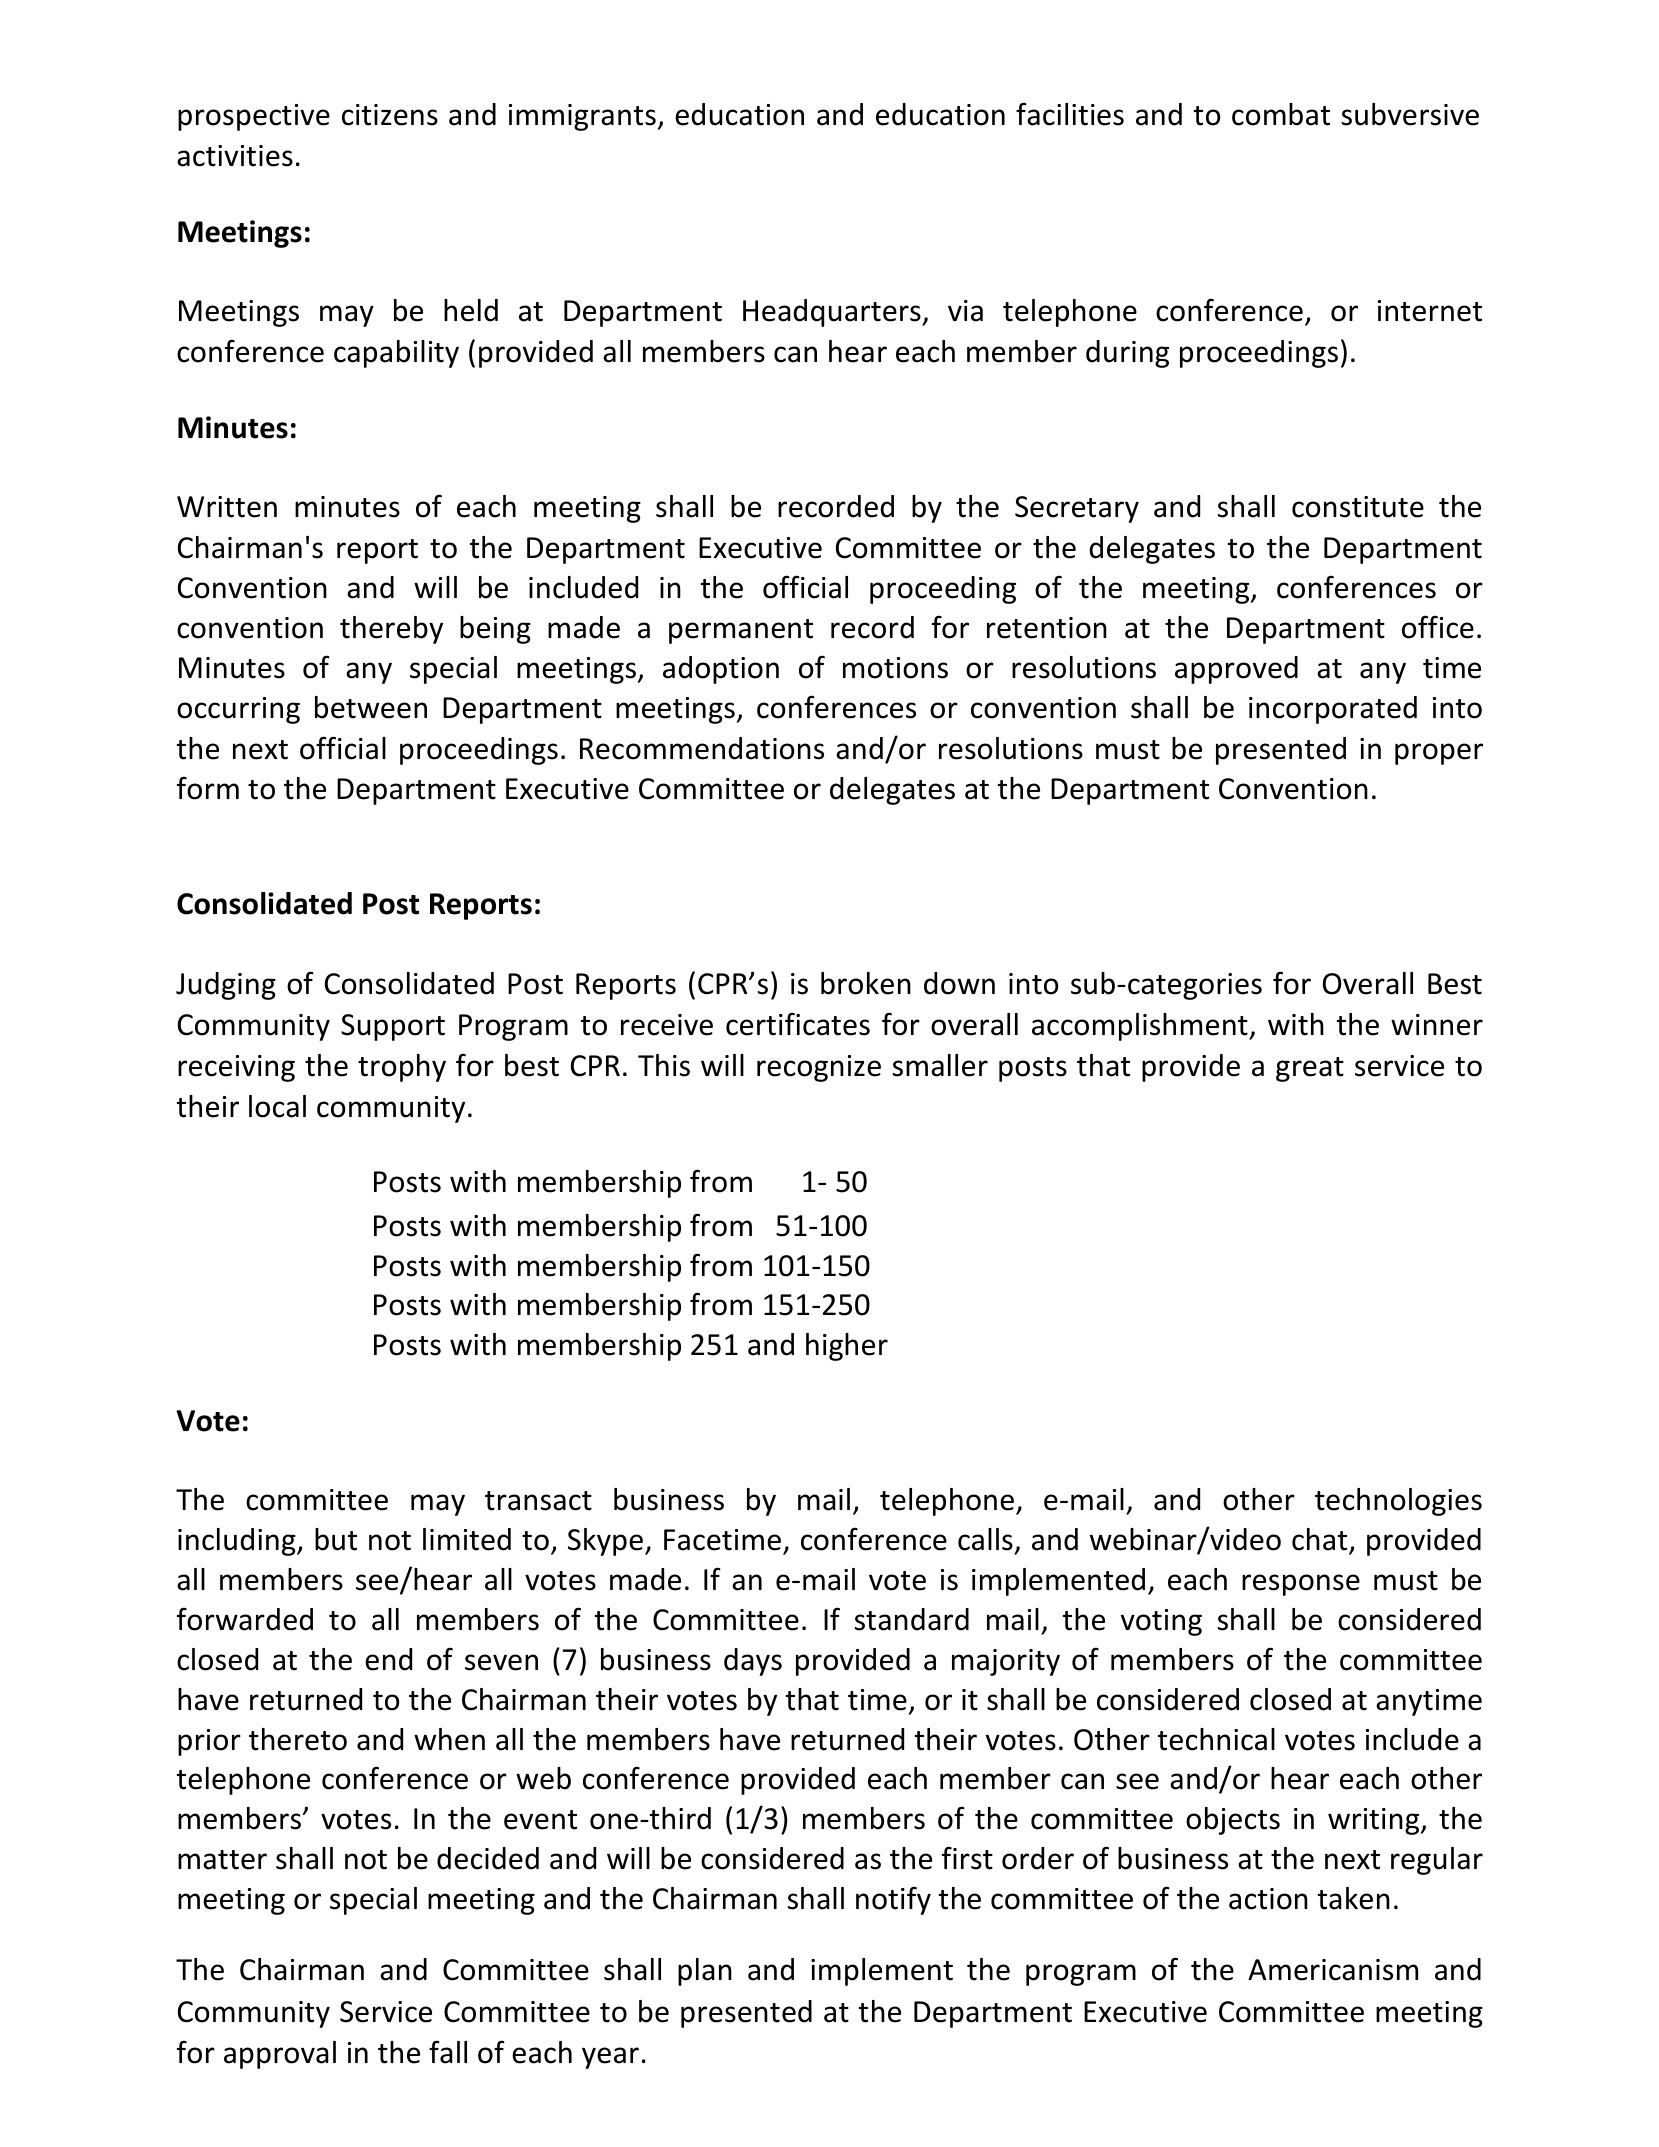 The height and width of the screenshot is (2147, 1659). Describe the element at coordinates (1333, 1970) in the screenshot. I see `Americanism` at that location.
